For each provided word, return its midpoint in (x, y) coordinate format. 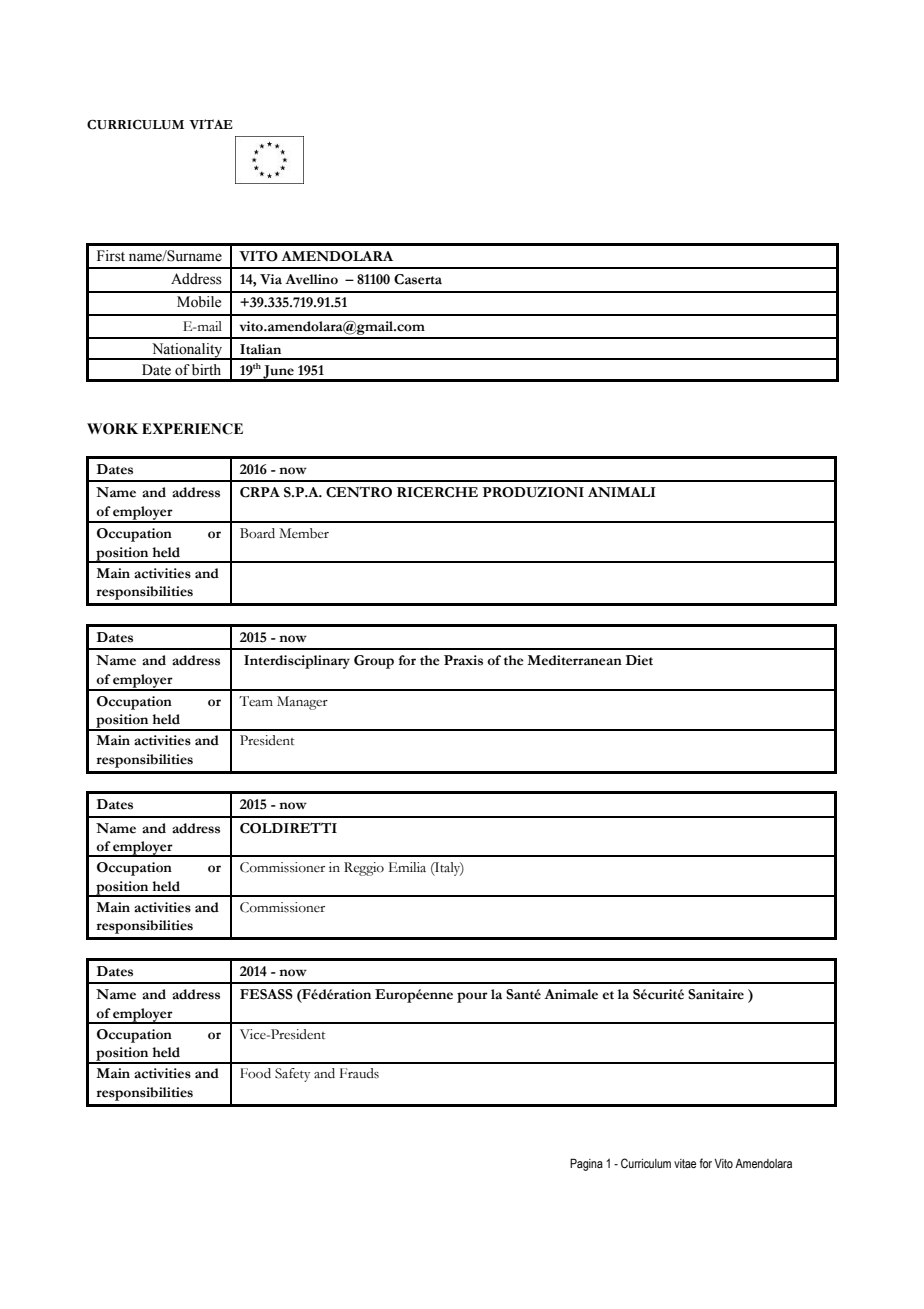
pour (472, 997)
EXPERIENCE (192, 429)
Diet (639, 660)
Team (256, 701)
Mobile (199, 302)
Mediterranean (574, 660)
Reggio (364, 869)
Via (271, 279)
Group (374, 662)
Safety (292, 1075)
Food (255, 1073)
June (278, 373)
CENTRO (359, 492)
